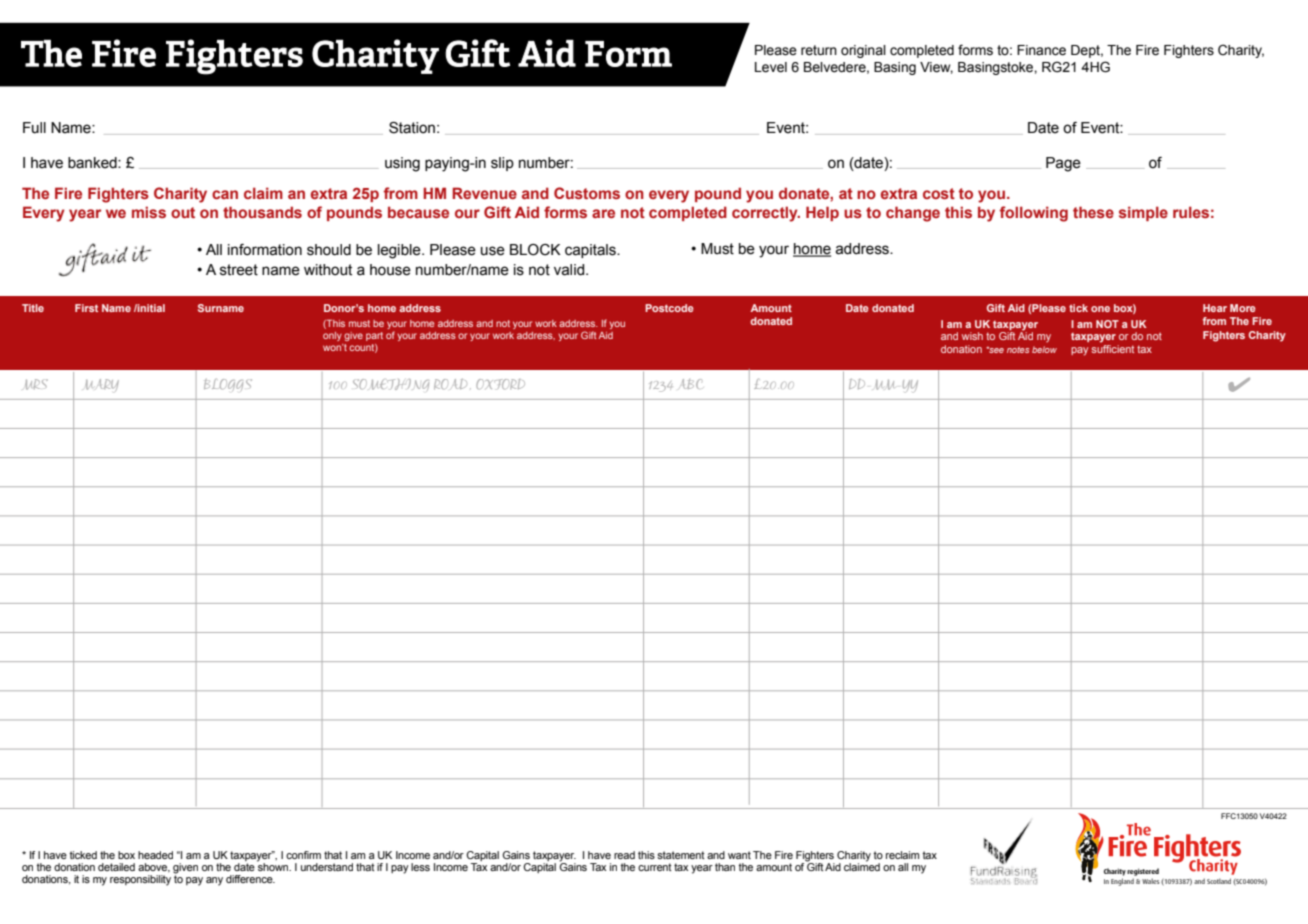  I want to click on Full, so click(34, 128).
